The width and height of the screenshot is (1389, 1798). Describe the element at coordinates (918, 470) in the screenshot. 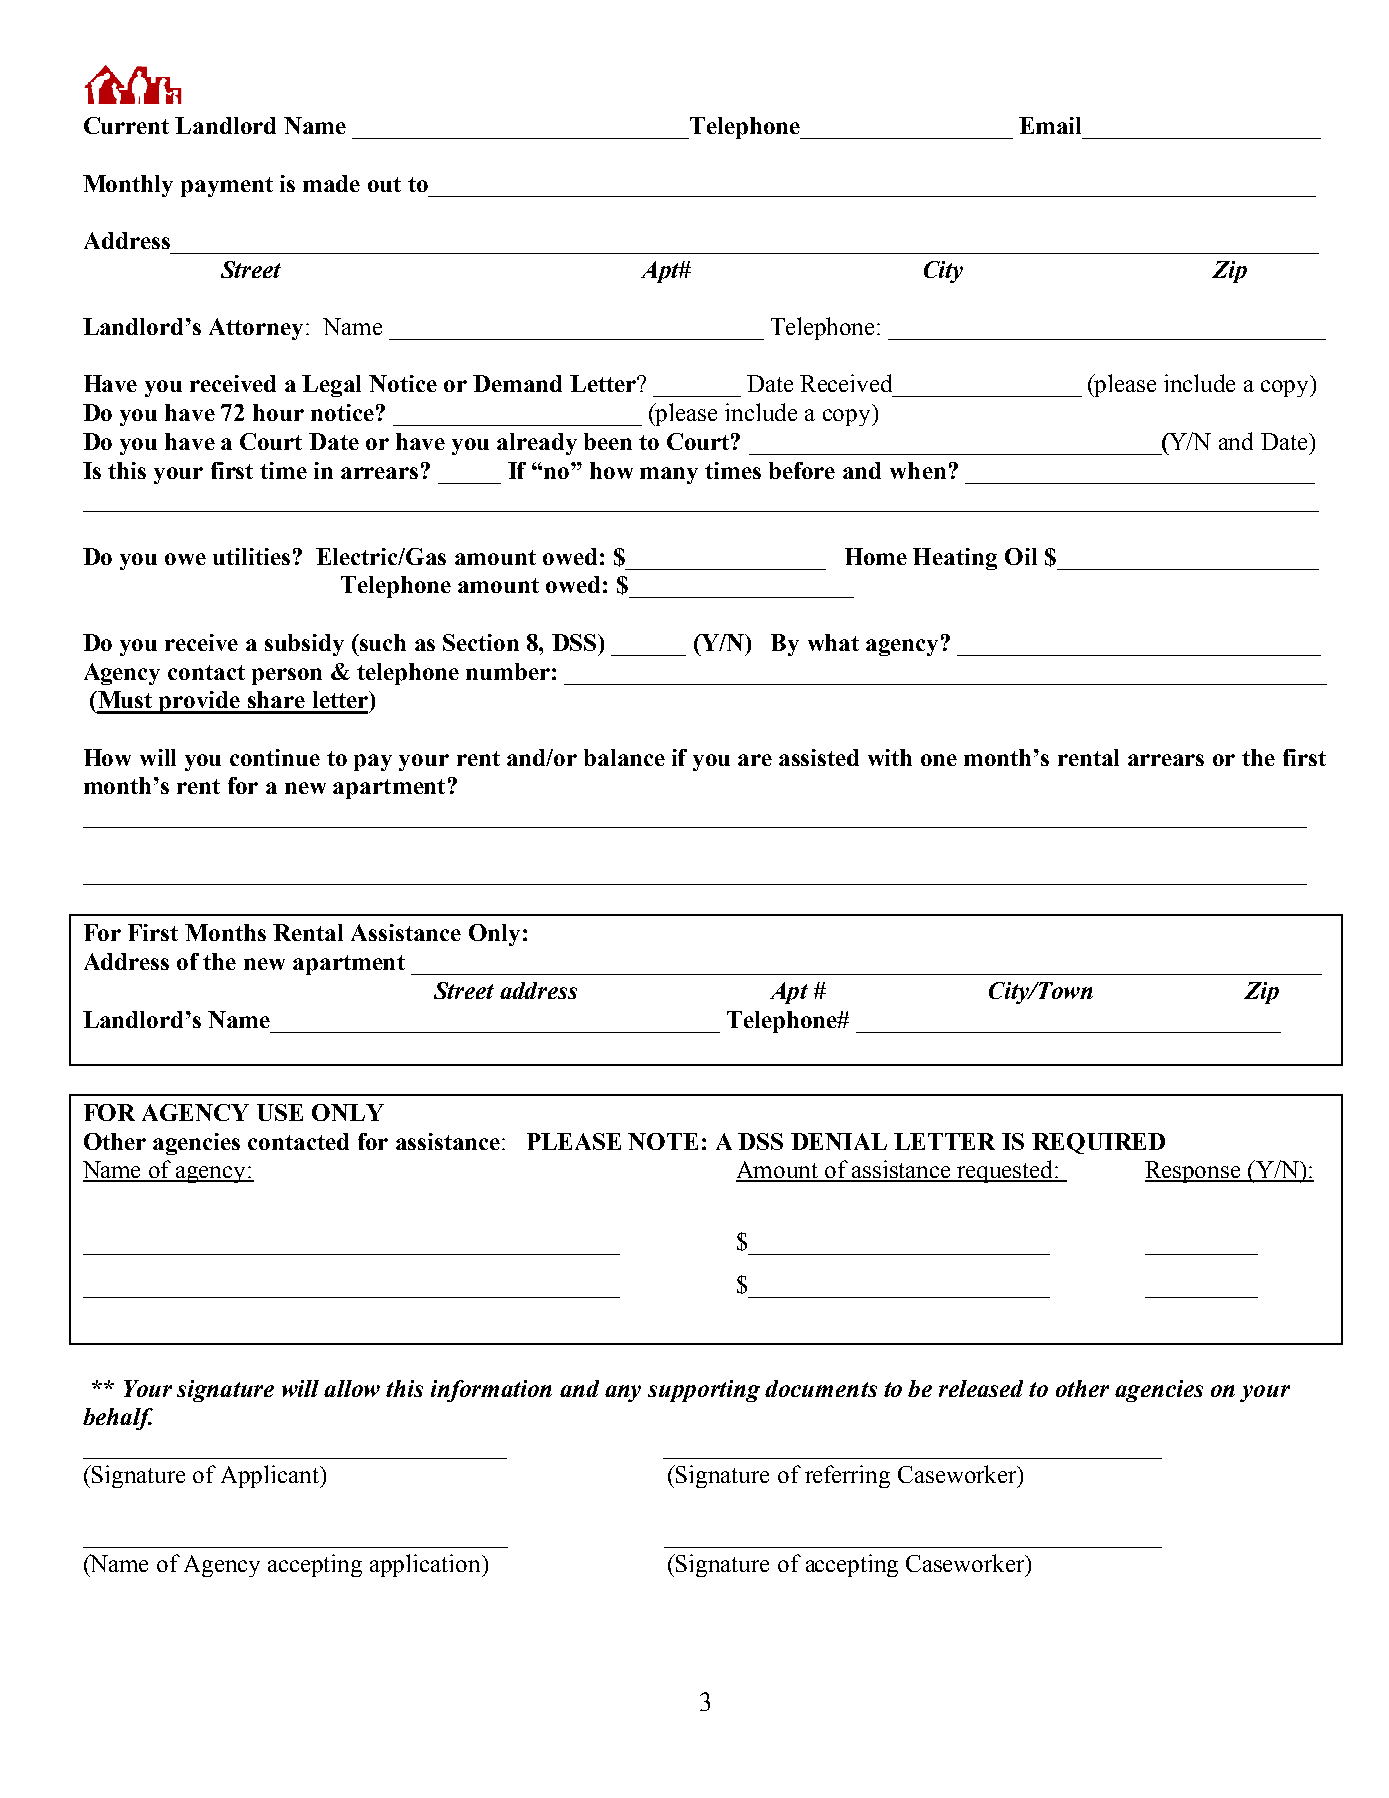

I see `when` at that location.
